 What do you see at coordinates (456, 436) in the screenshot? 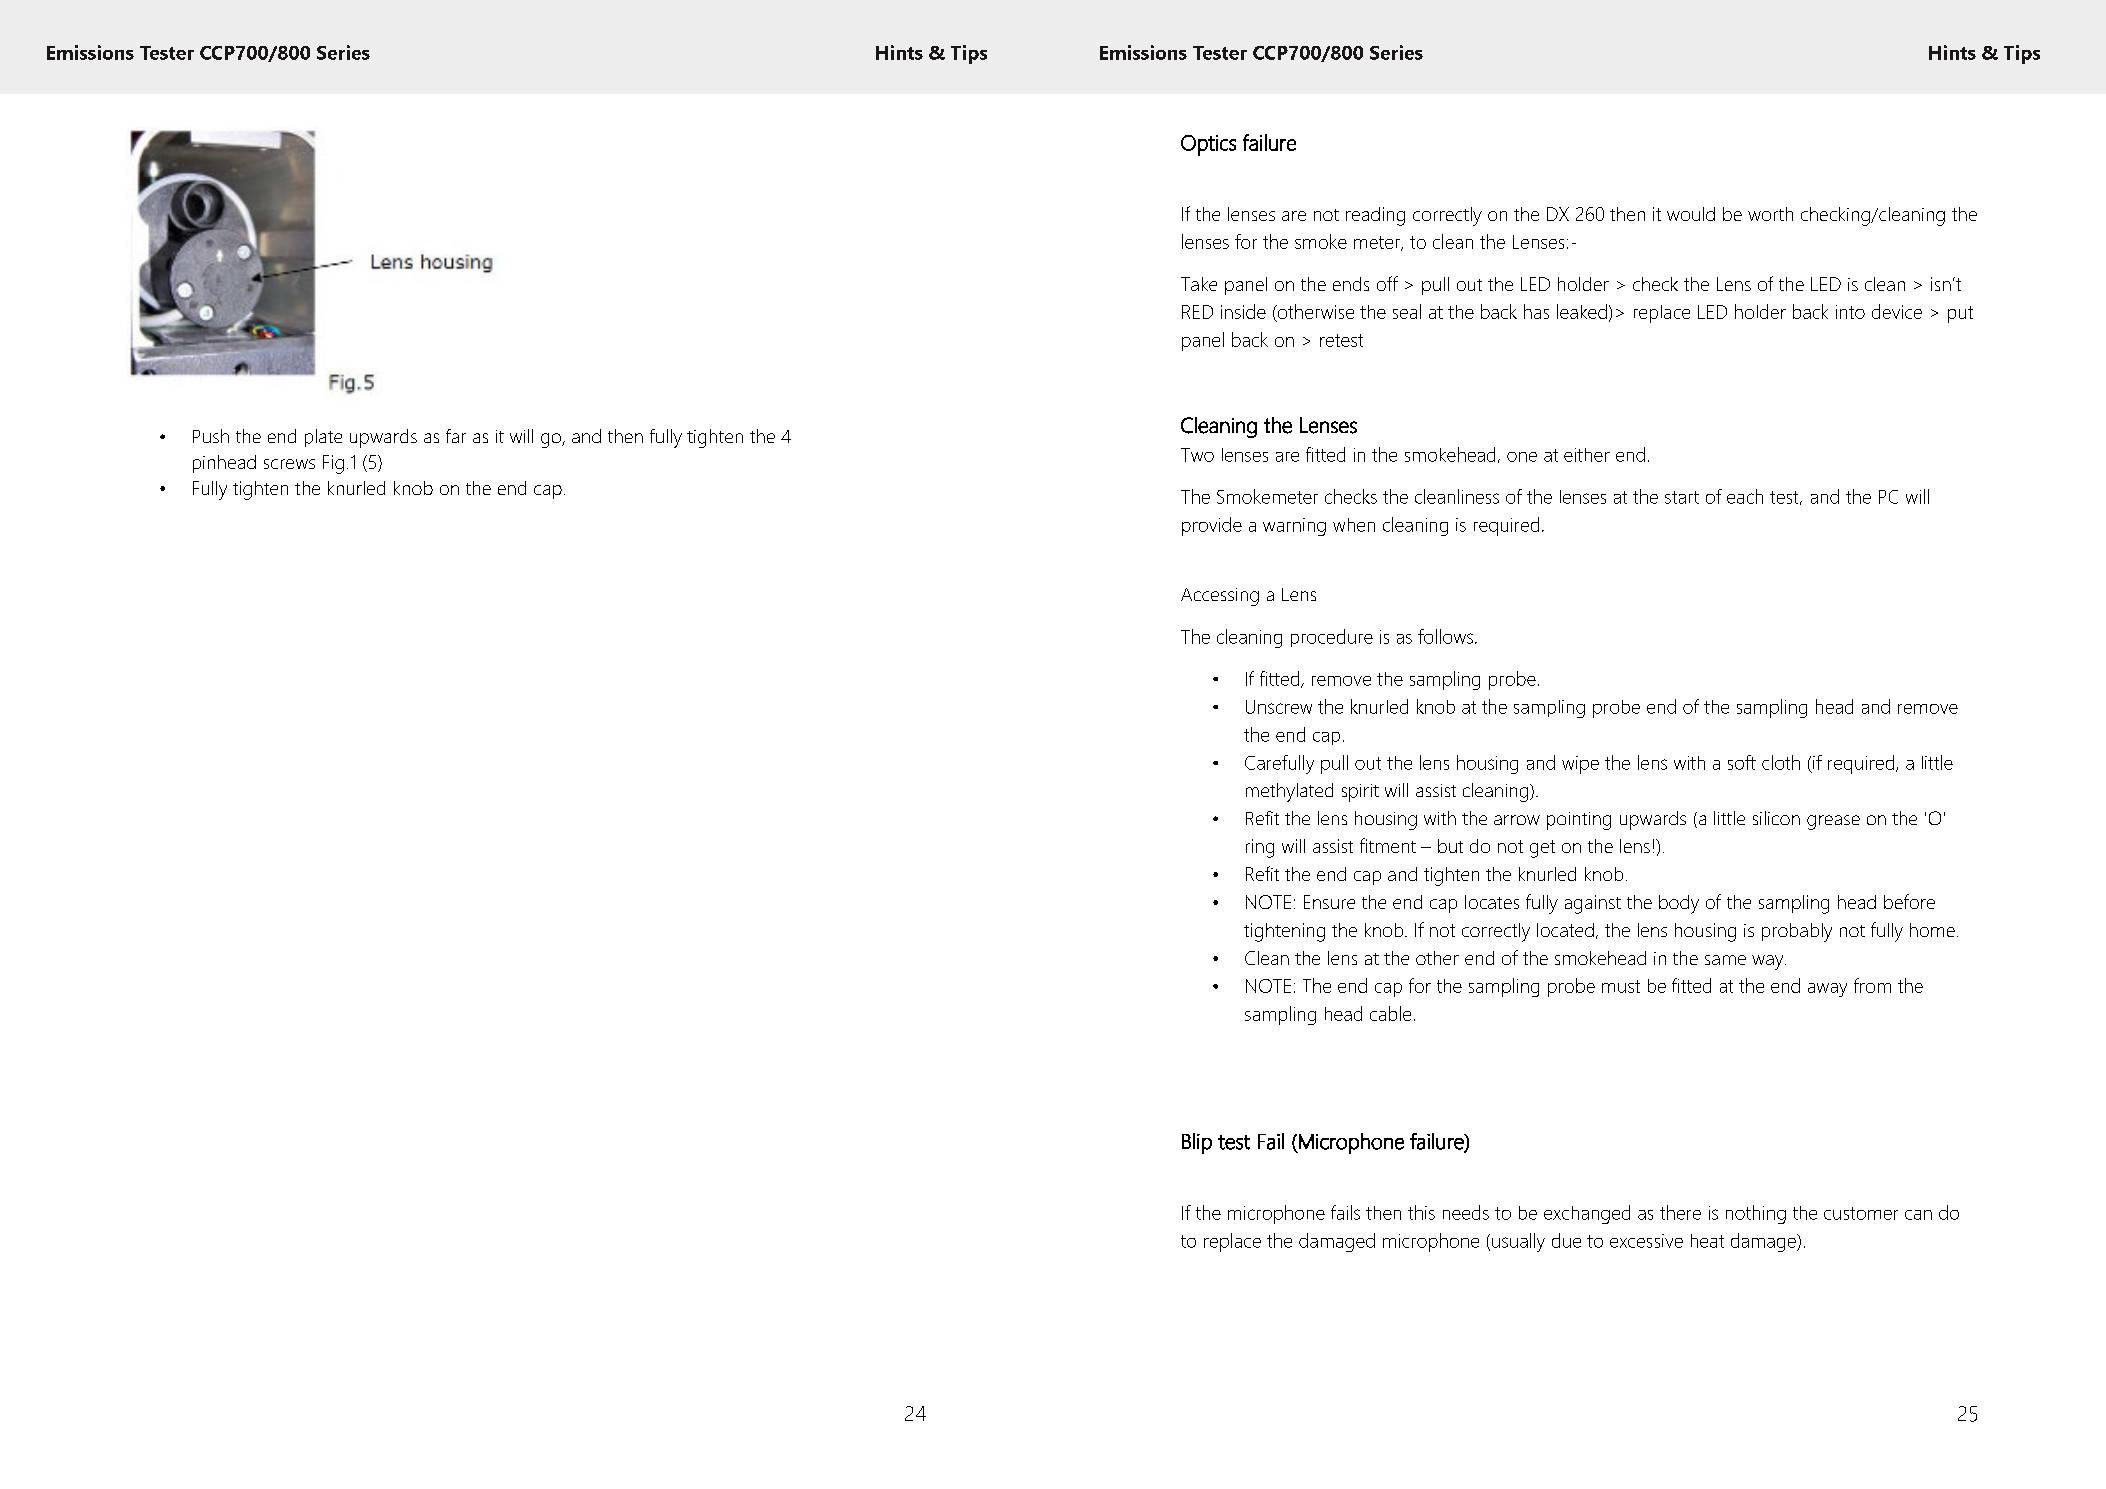
I see `far` at bounding box center [456, 436].
